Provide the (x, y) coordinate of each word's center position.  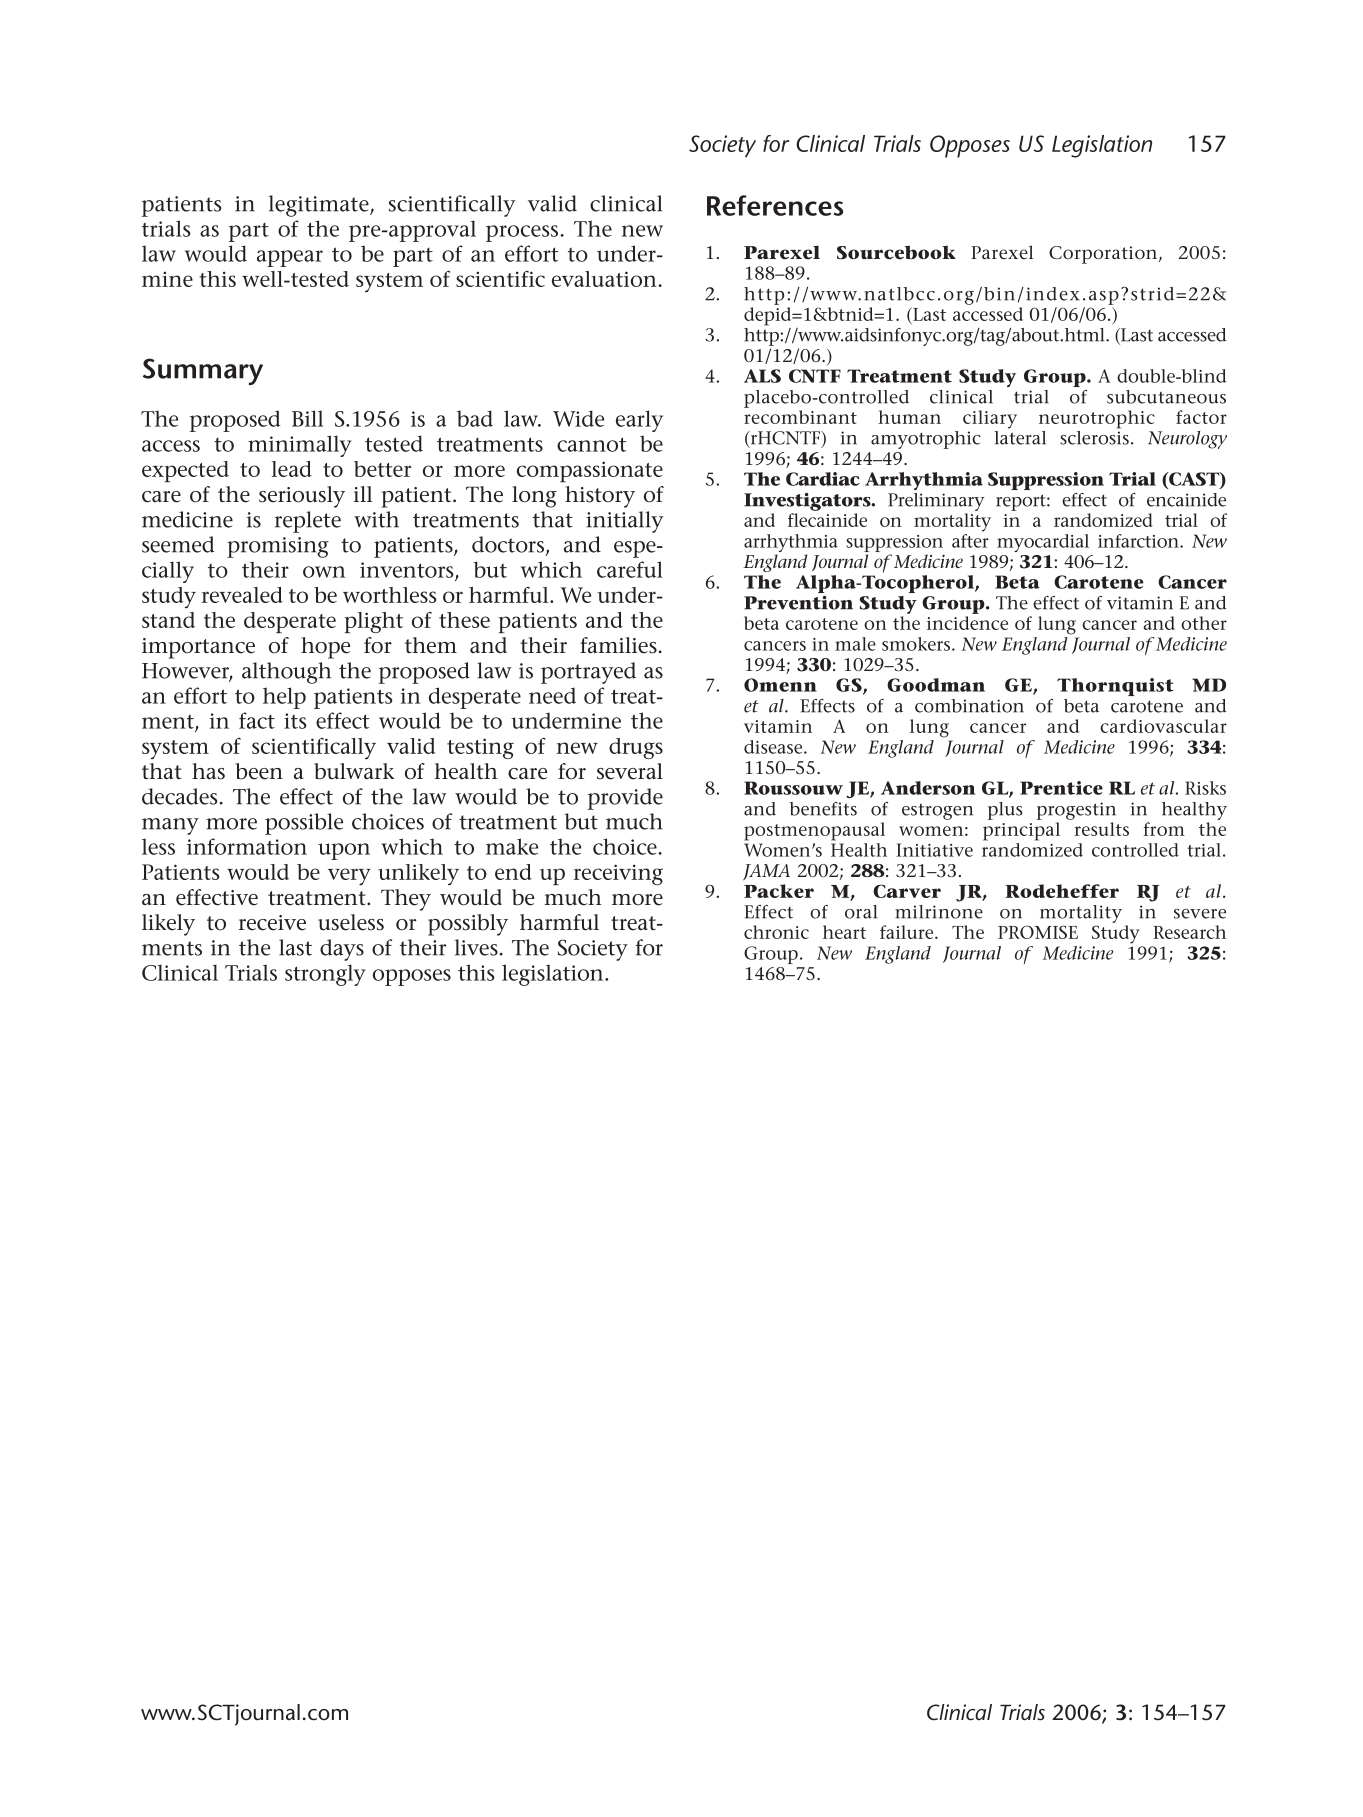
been (259, 771)
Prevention (798, 603)
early (639, 421)
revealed (242, 595)
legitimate (320, 206)
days (342, 950)
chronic (776, 932)
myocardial (1043, 543)
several (630, 771)
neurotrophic (1097, 419)
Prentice (1061, 788)
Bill (307, 418)
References (775, 205)
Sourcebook (896, 252)
